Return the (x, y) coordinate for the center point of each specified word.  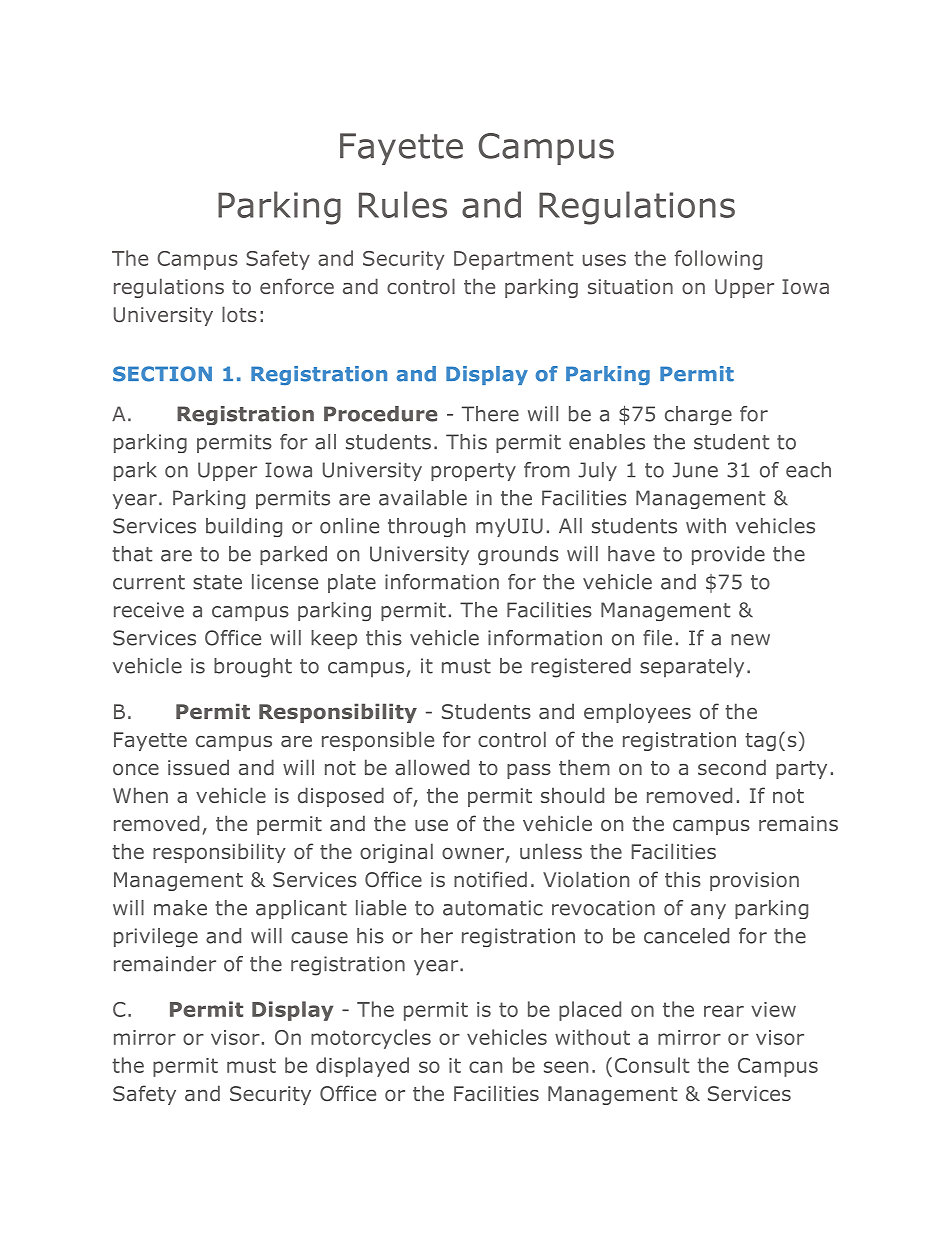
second (732, 767)
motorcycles (371, 1039)
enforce (297, 286)
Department (513, 260)
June (695, 470)
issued (198, 767)
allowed (432, 767)
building (244, 527)
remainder (165, 964)
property (473, 472)
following (718, 260)
